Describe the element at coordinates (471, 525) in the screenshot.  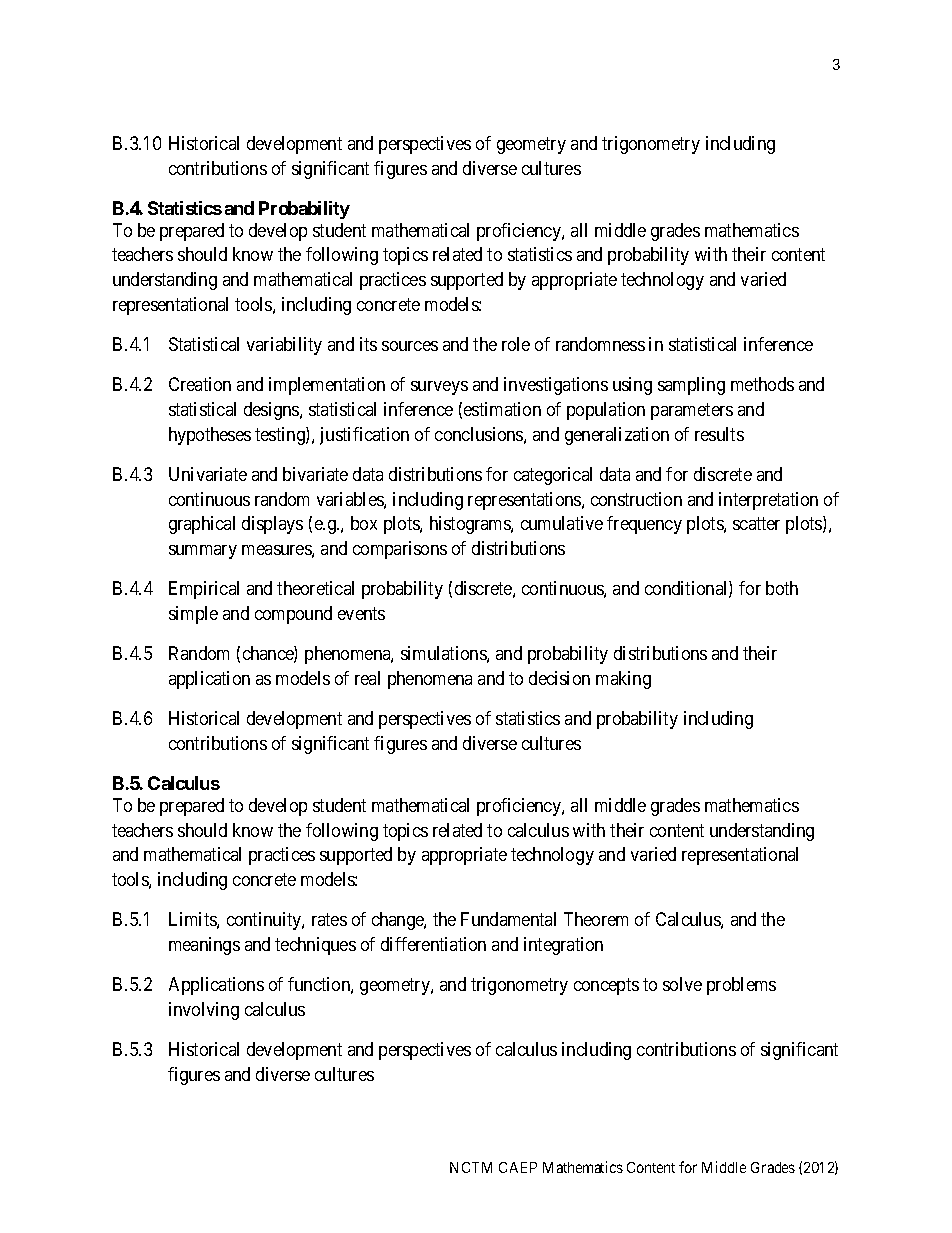
I see `histograms` at that location.
